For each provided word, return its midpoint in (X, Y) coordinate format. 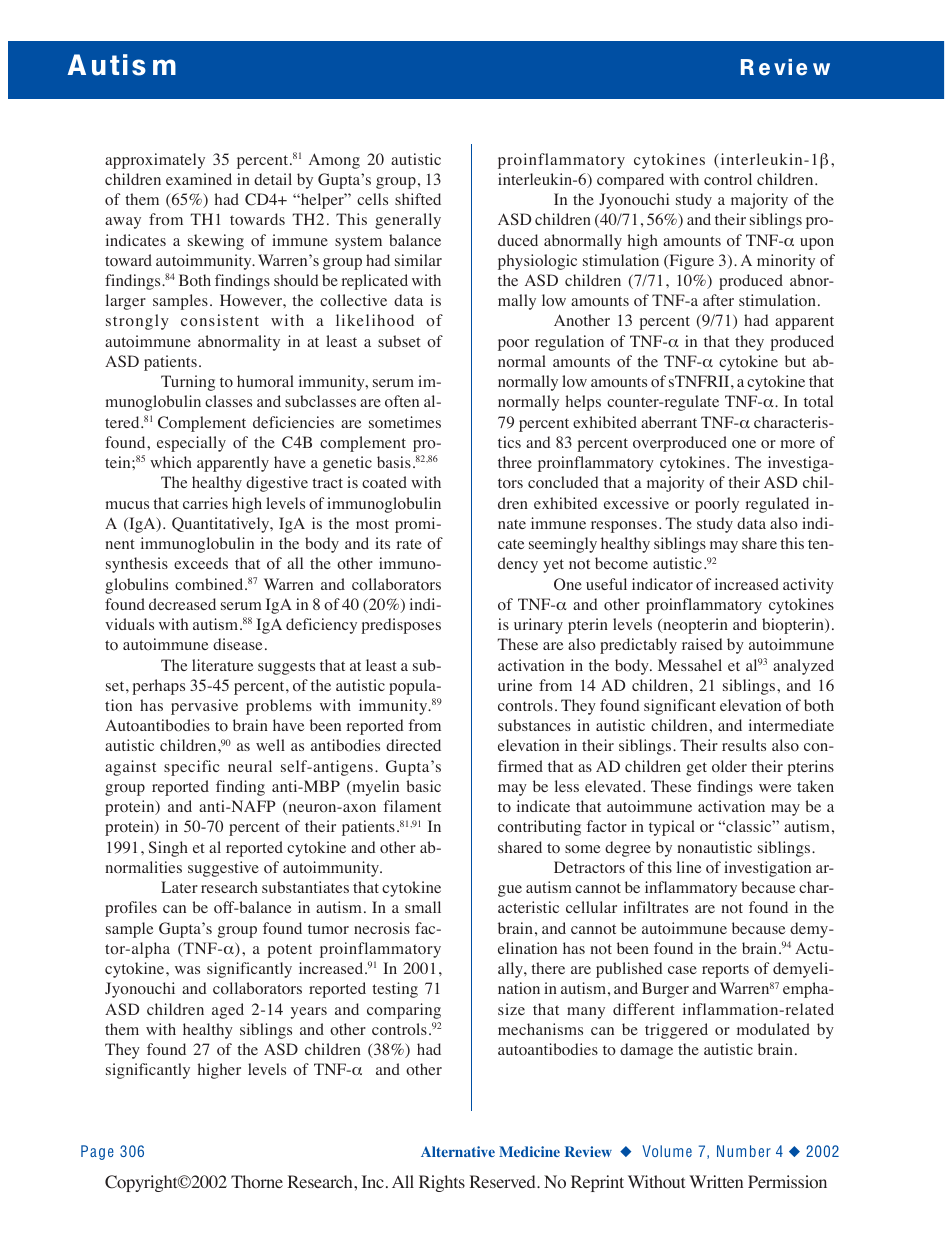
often (402, 401)
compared (630, 181)
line (689, 867)
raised (702, 644)
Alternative (458, 1151)
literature (222, 665)
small (423, 907)
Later (179, 887)
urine (515, 685)
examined (199, 179)
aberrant (669, 422)
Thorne (257, 1182)
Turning (188, 383)
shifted (418, 199)
